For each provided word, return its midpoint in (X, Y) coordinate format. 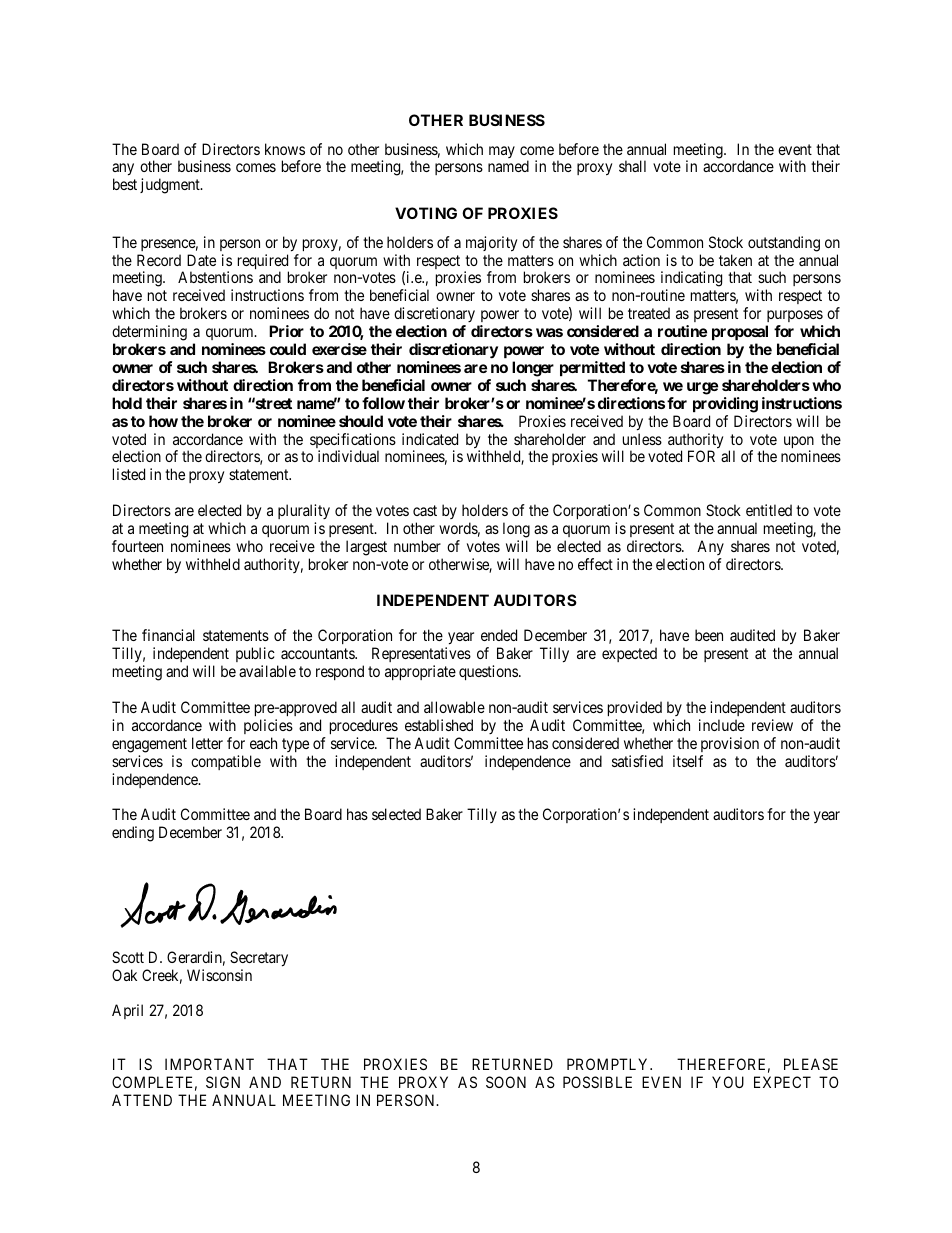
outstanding (784, 244)
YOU (728, 1082)
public (255, 656)
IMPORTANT (209, 1064)
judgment (171, 186)
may (502, 152)
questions (489, 672)
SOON (506, 1082)
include (722, 725)
